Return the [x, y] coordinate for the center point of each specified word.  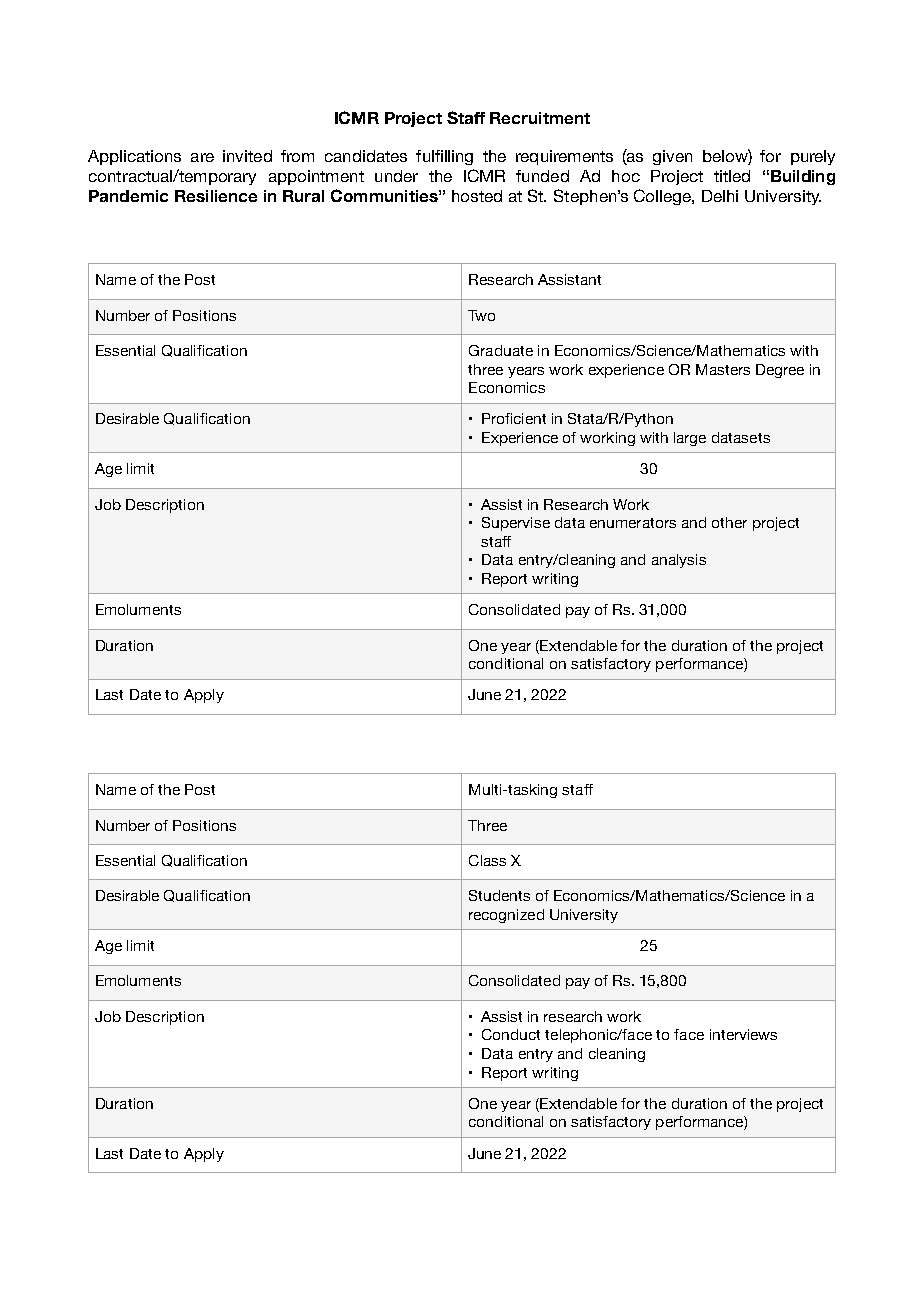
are [202, 157]
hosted [477, 196]
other [729, 522]
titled [732, 176]
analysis [679, 561]
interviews [743, 1034]
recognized [506, 916]
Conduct [511, 1034]
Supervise [516, 524]
